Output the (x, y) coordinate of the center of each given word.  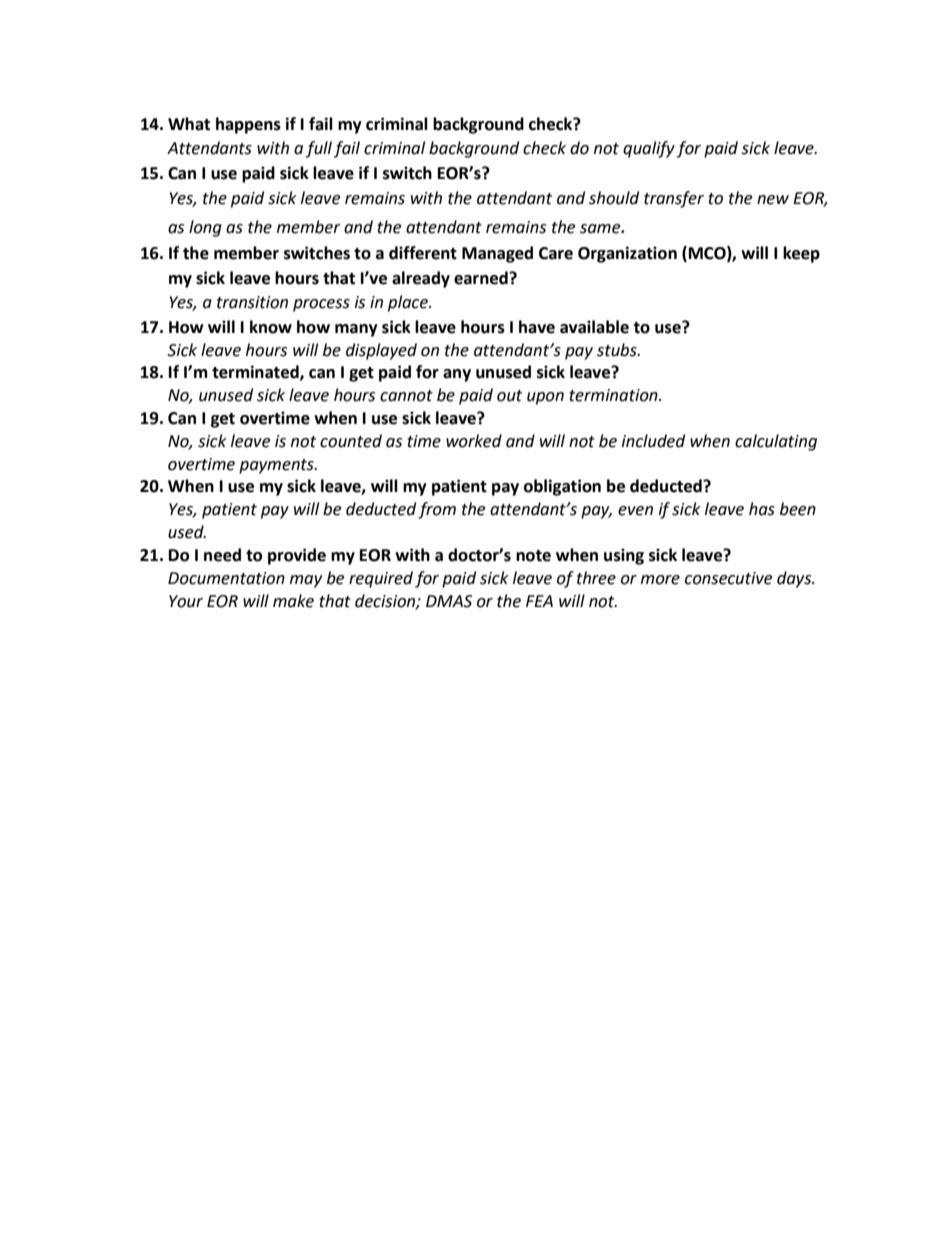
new (773, 200)
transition (252, 302)
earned (482, 278)
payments (277, 466)
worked (474, 441)
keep (801, 254)
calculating (776, 442)
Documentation (226, 578)
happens (248, 125)
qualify (649, 149)
